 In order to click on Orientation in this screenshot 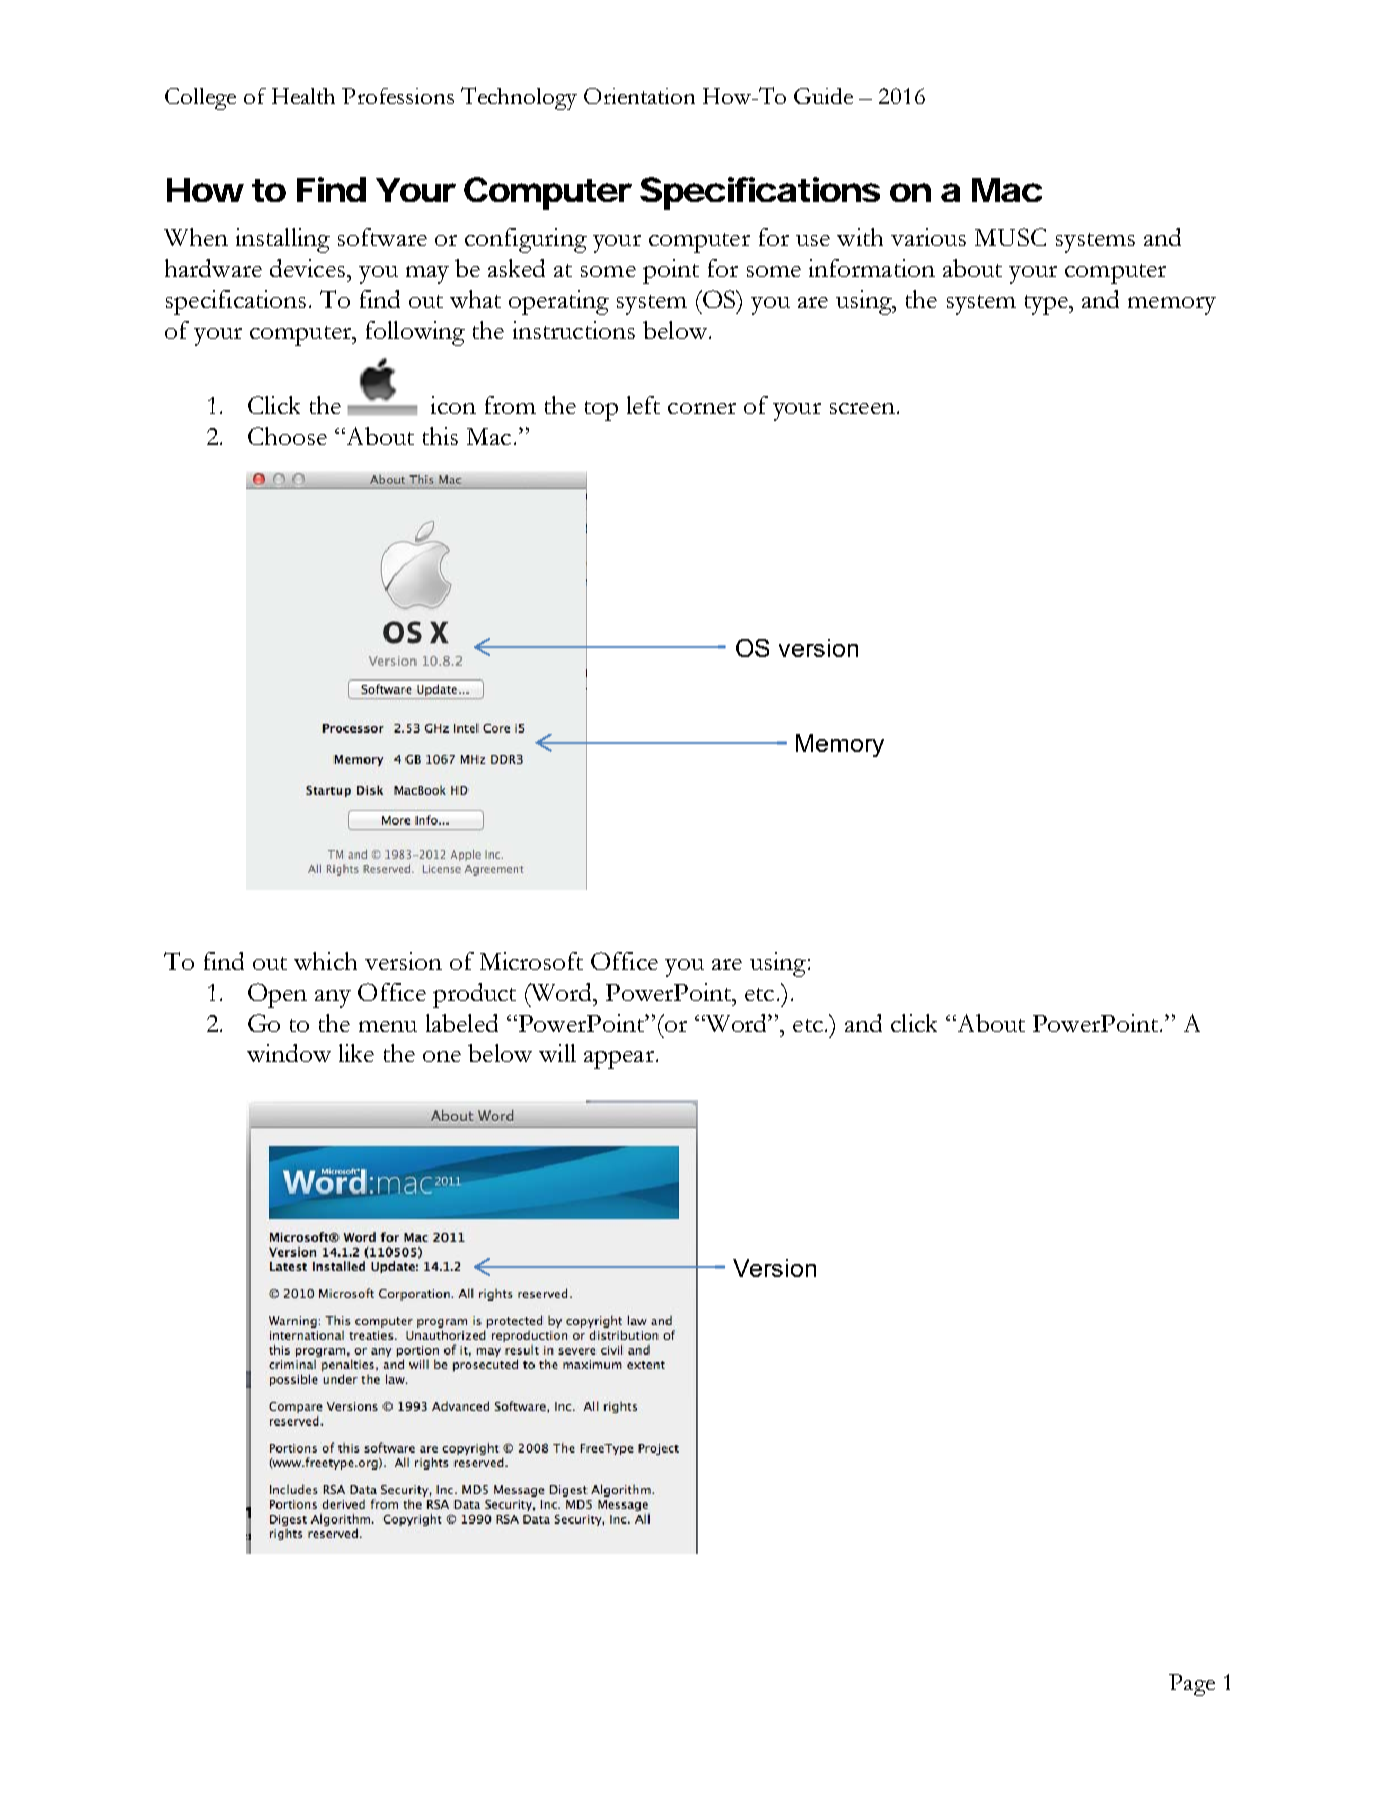, I will do `click(639, 96)`.
